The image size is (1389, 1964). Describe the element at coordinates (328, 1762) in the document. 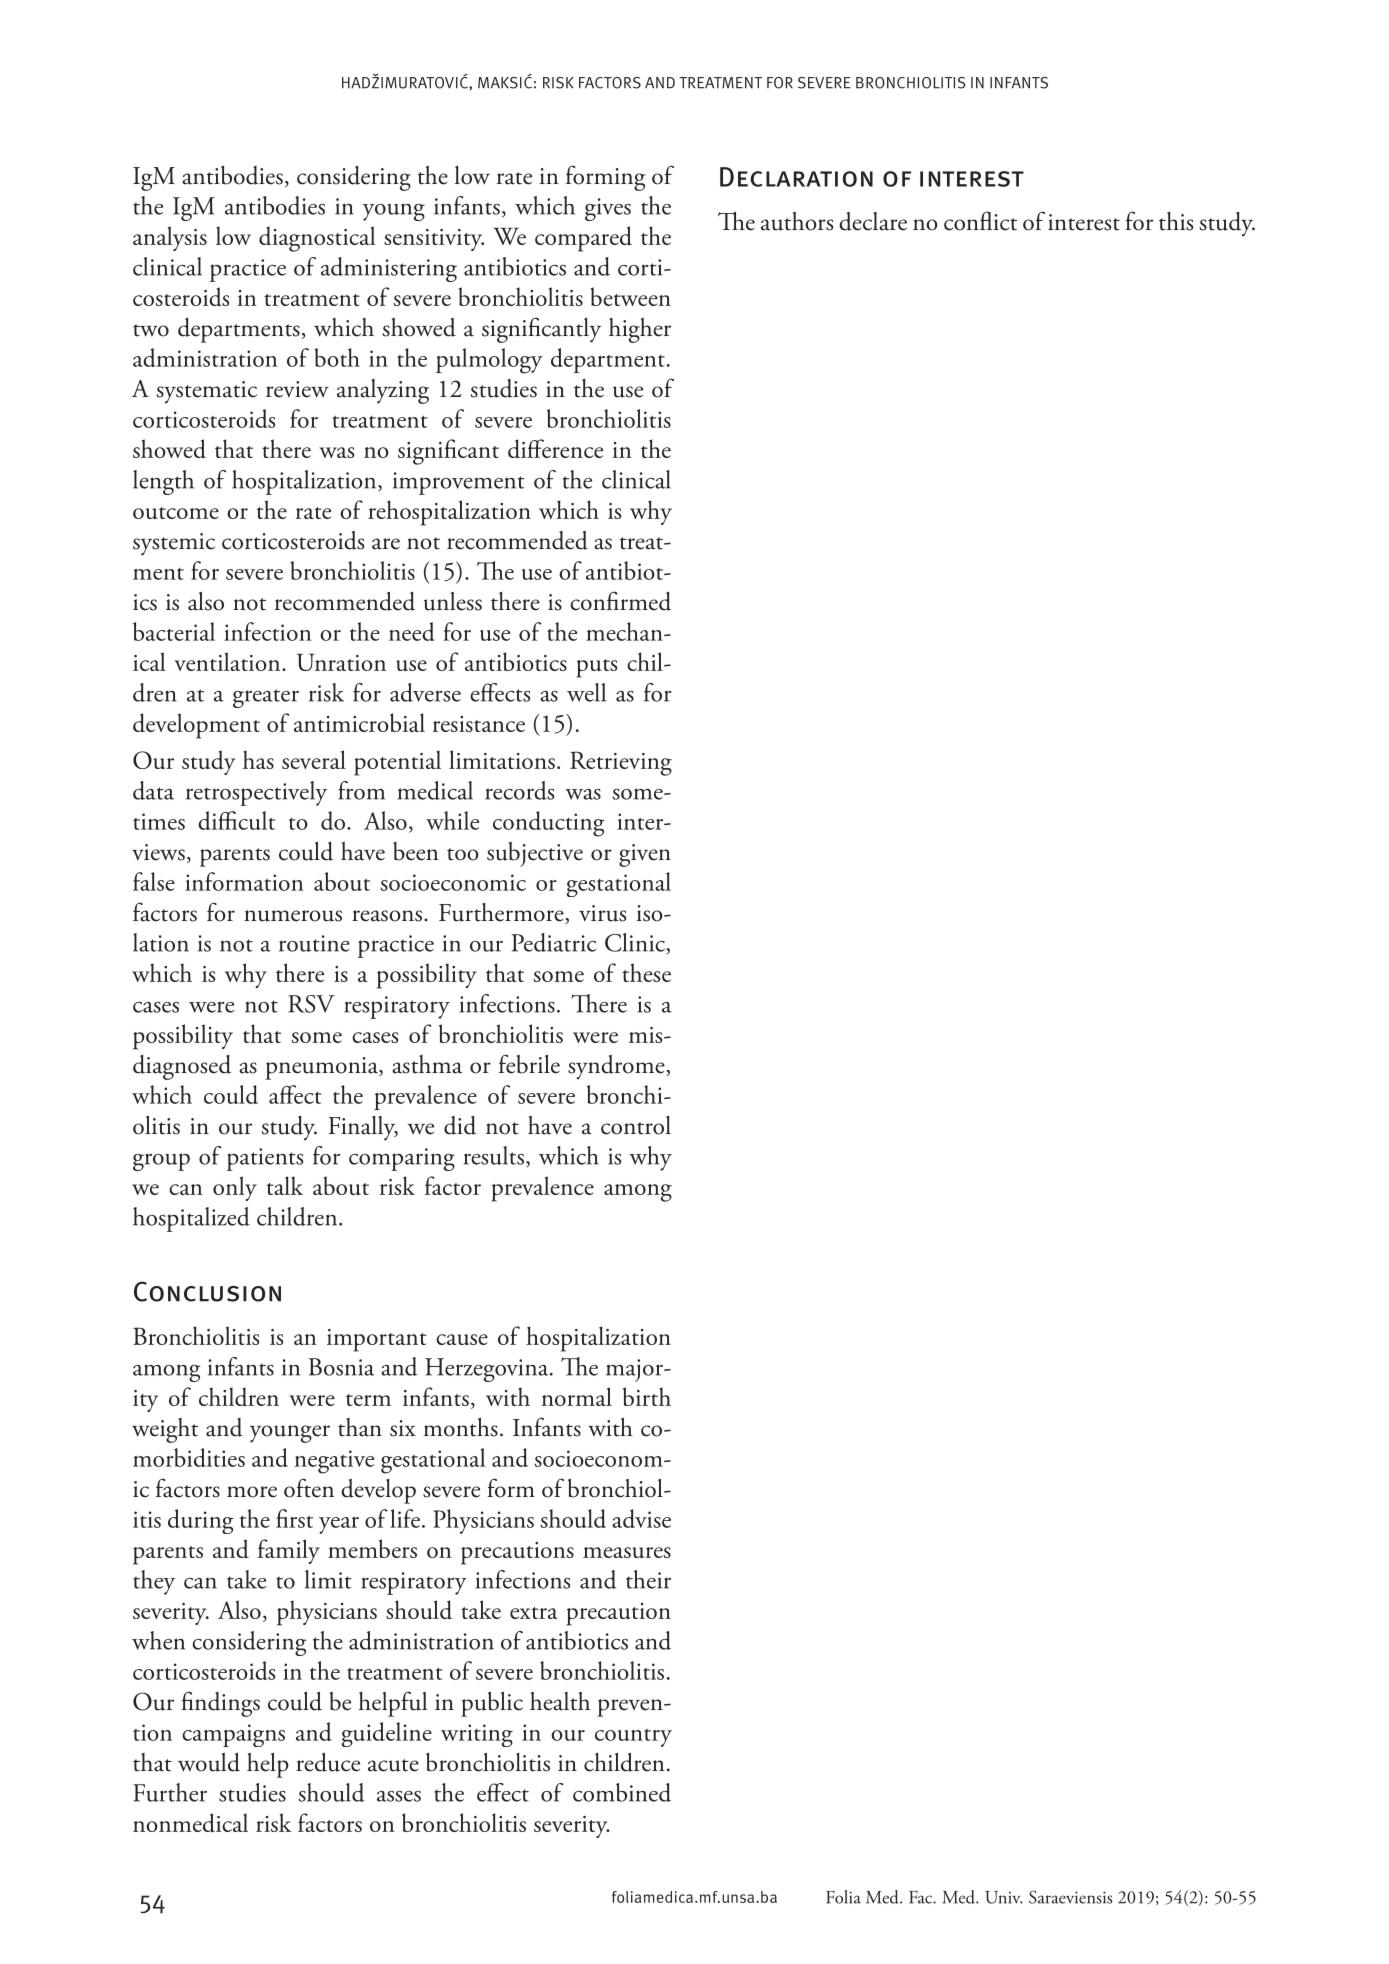

I see `reduce` at that location.
